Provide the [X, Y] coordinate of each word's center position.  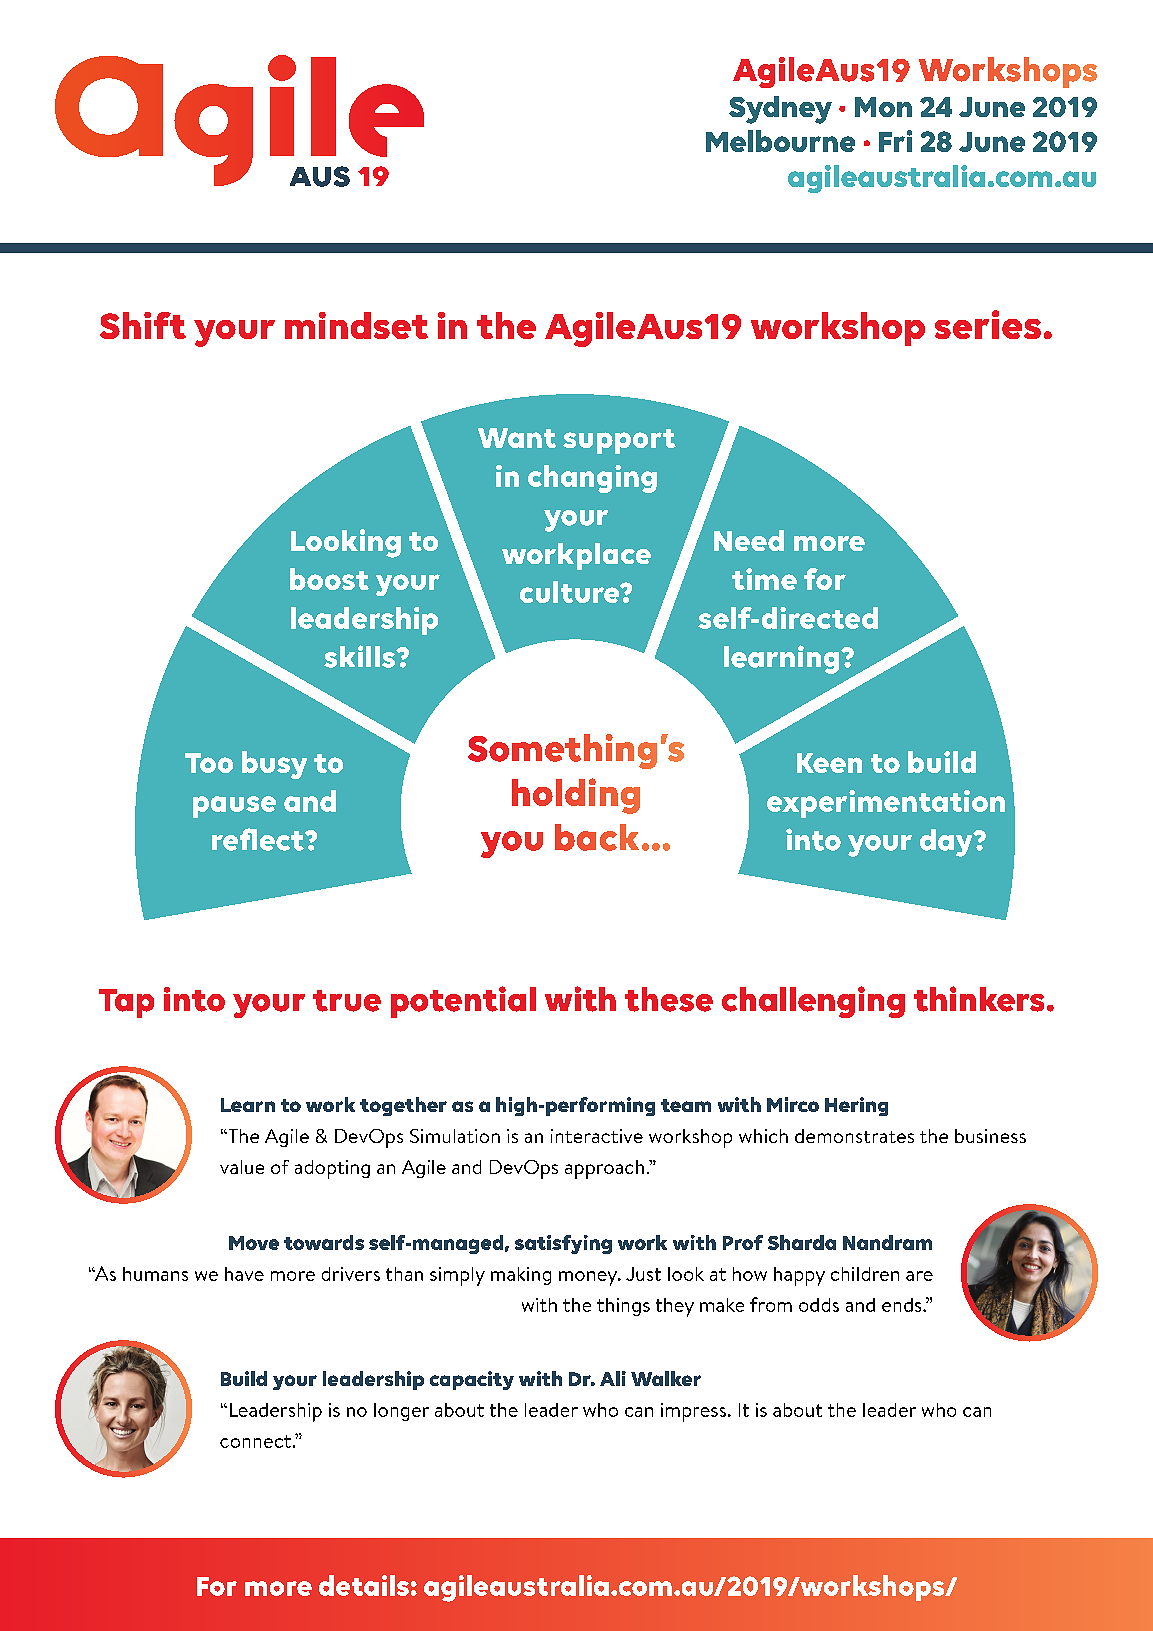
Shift [143, 325]
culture [571, 592]
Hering [856, 1106]
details [364, 1585]
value [242, 1167]
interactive [597, 1136]
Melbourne [780, 141]
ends [903, 1305]
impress [693, 1412]
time [764, 579]
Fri [895, 141]
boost [329, 579]
